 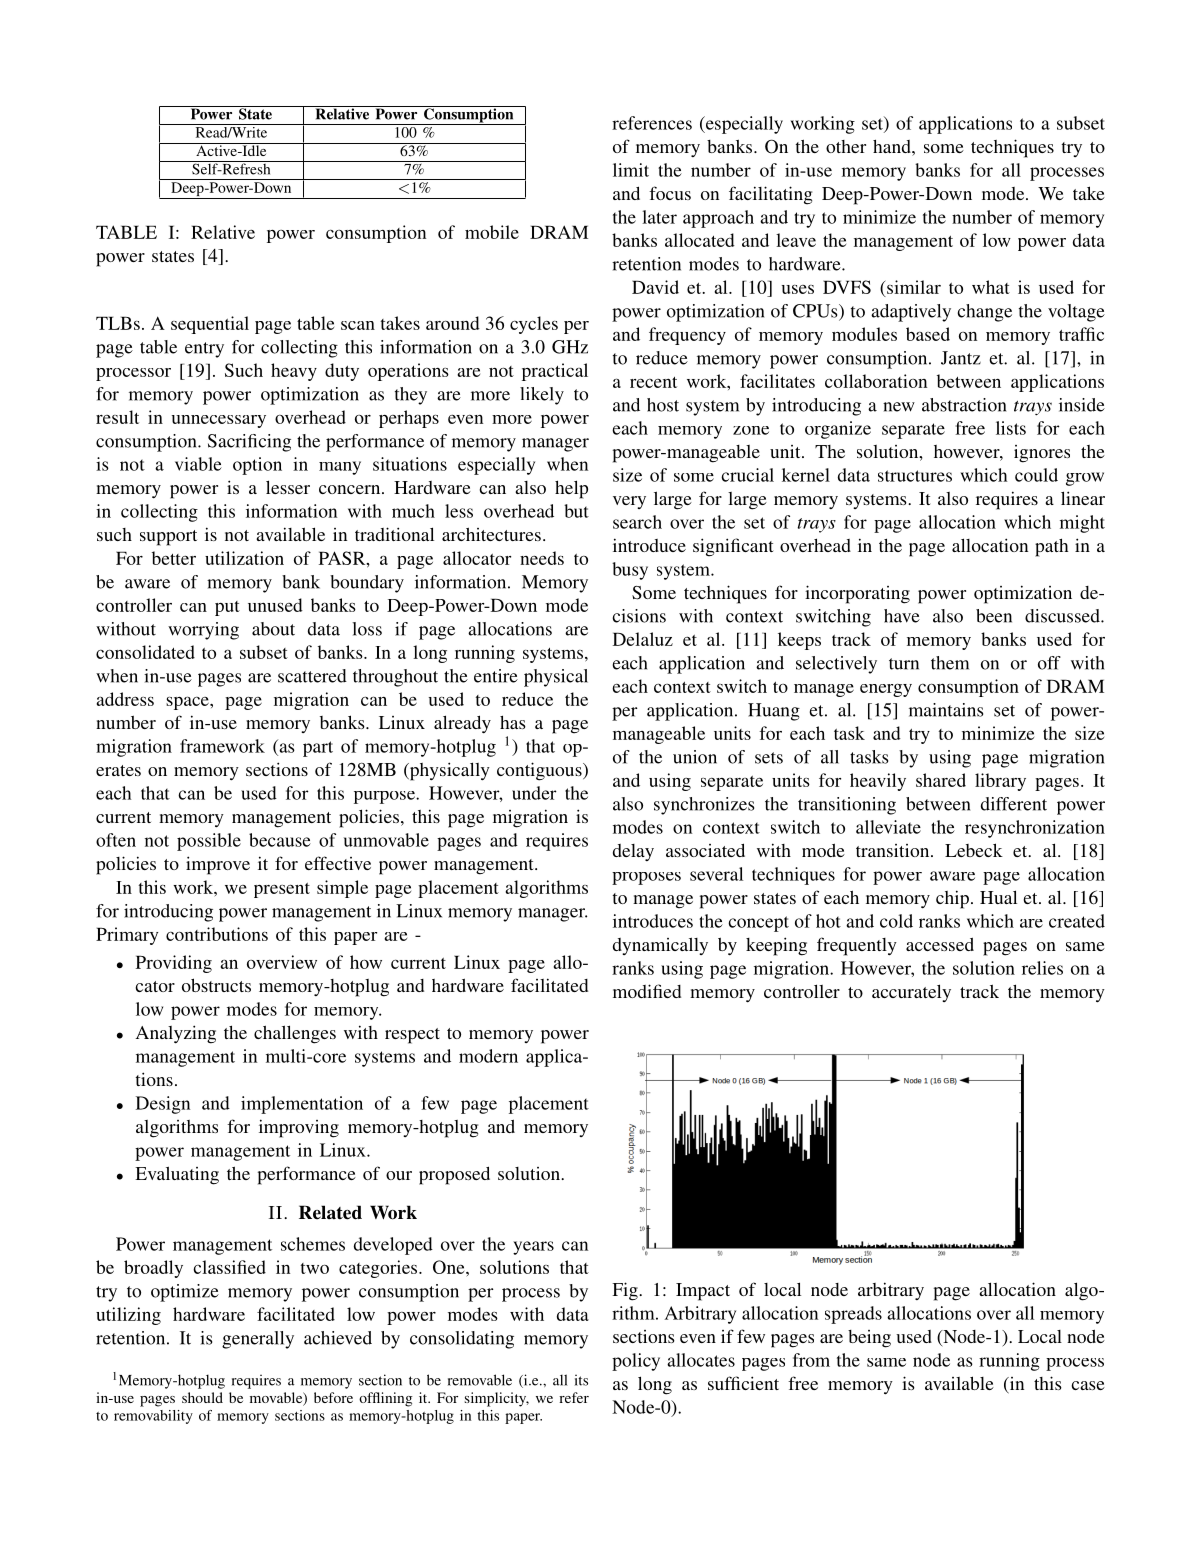 I want to click on library, so click(x=1000, y=782).
